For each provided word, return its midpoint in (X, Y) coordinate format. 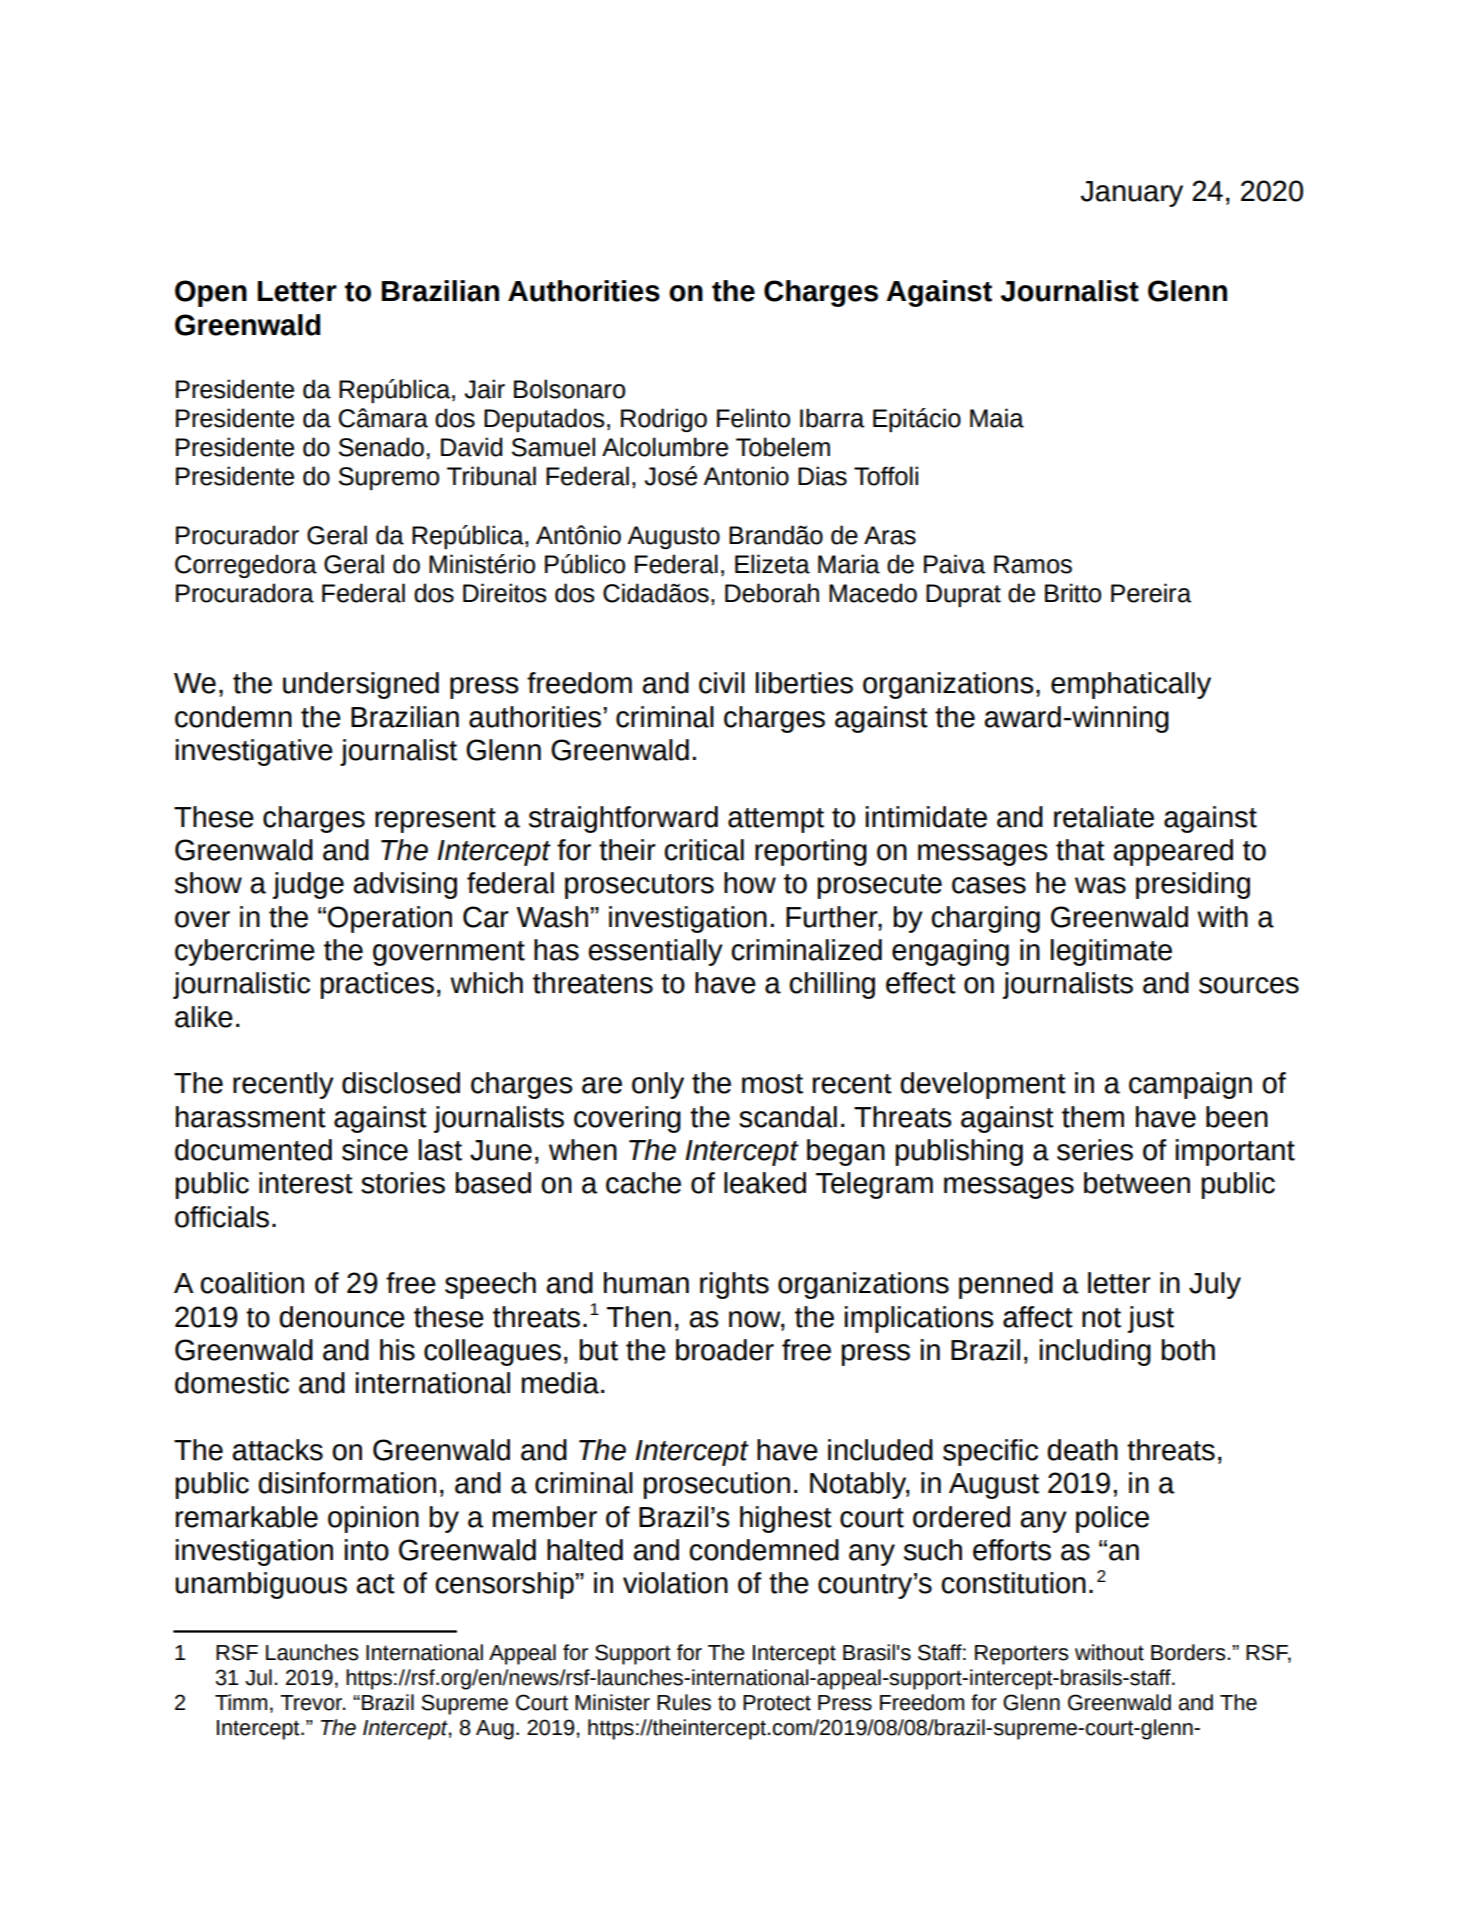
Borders (1188, 1652)
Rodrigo (664, 420)
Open (211, 293)
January (1131, 194)
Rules (684, 1702)
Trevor (312, 1703)
